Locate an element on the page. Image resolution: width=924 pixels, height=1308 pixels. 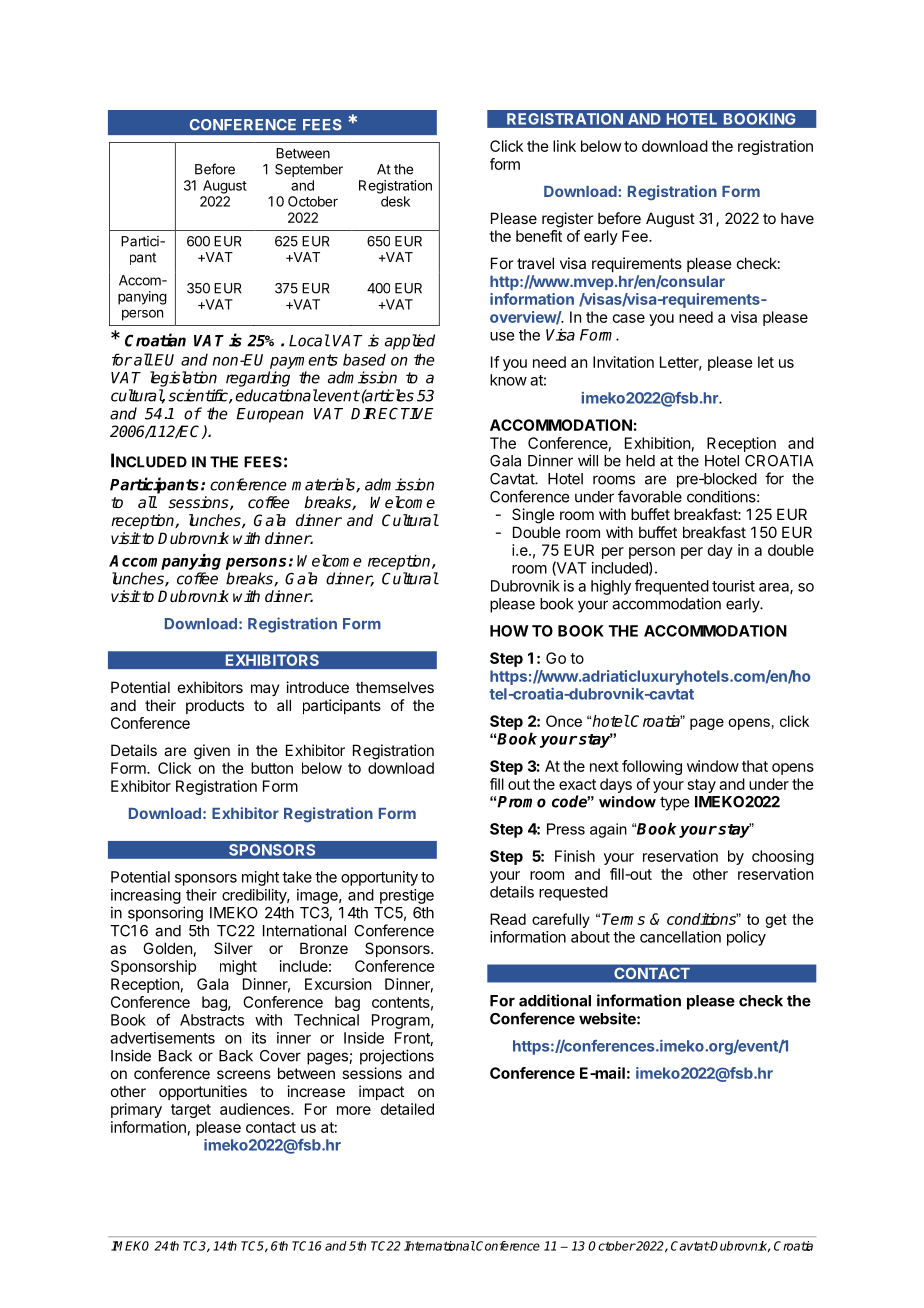
detailed is located at coordinates (407, 1109).
